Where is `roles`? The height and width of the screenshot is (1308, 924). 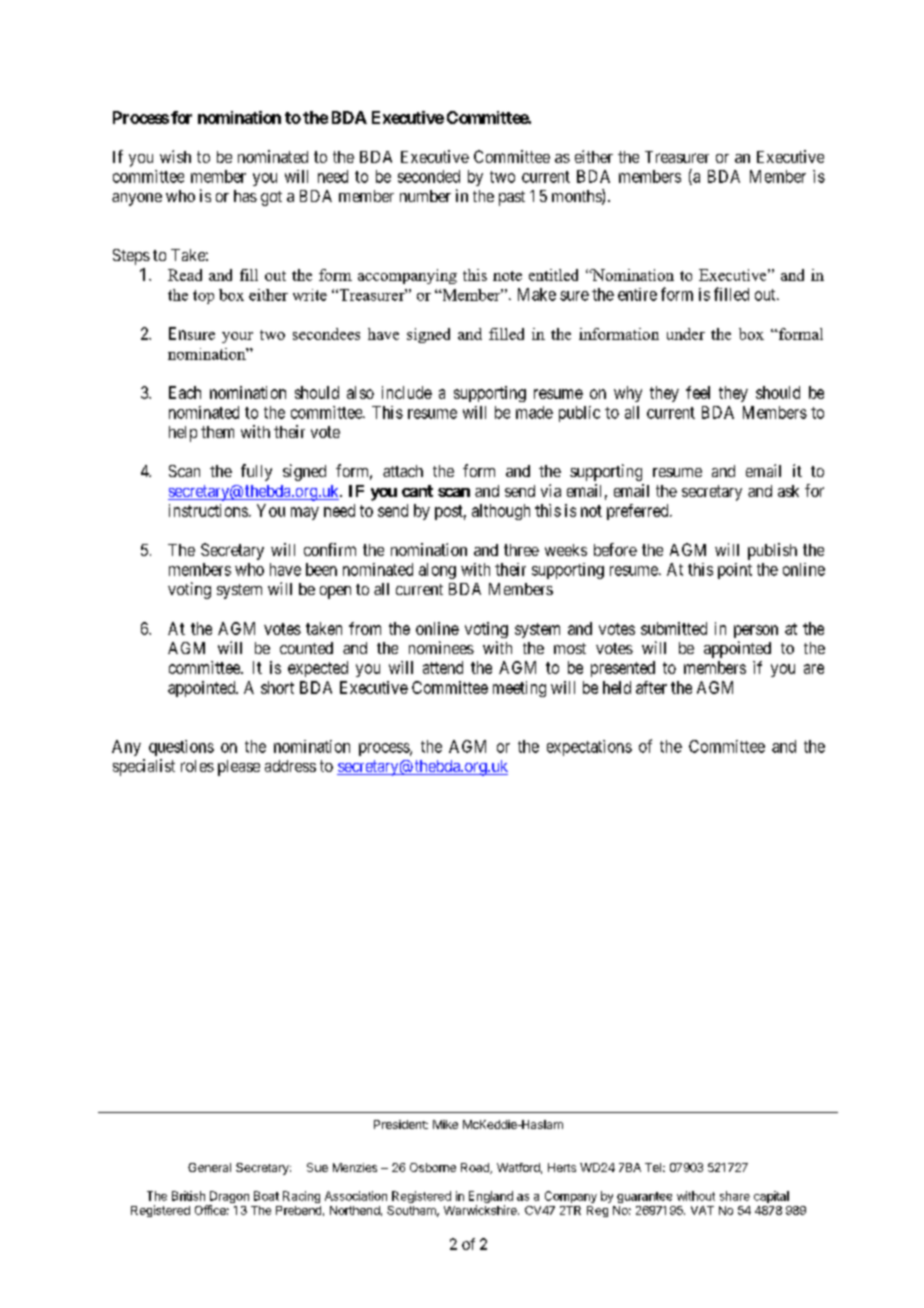
roles is located at coordinates (197, 766).
